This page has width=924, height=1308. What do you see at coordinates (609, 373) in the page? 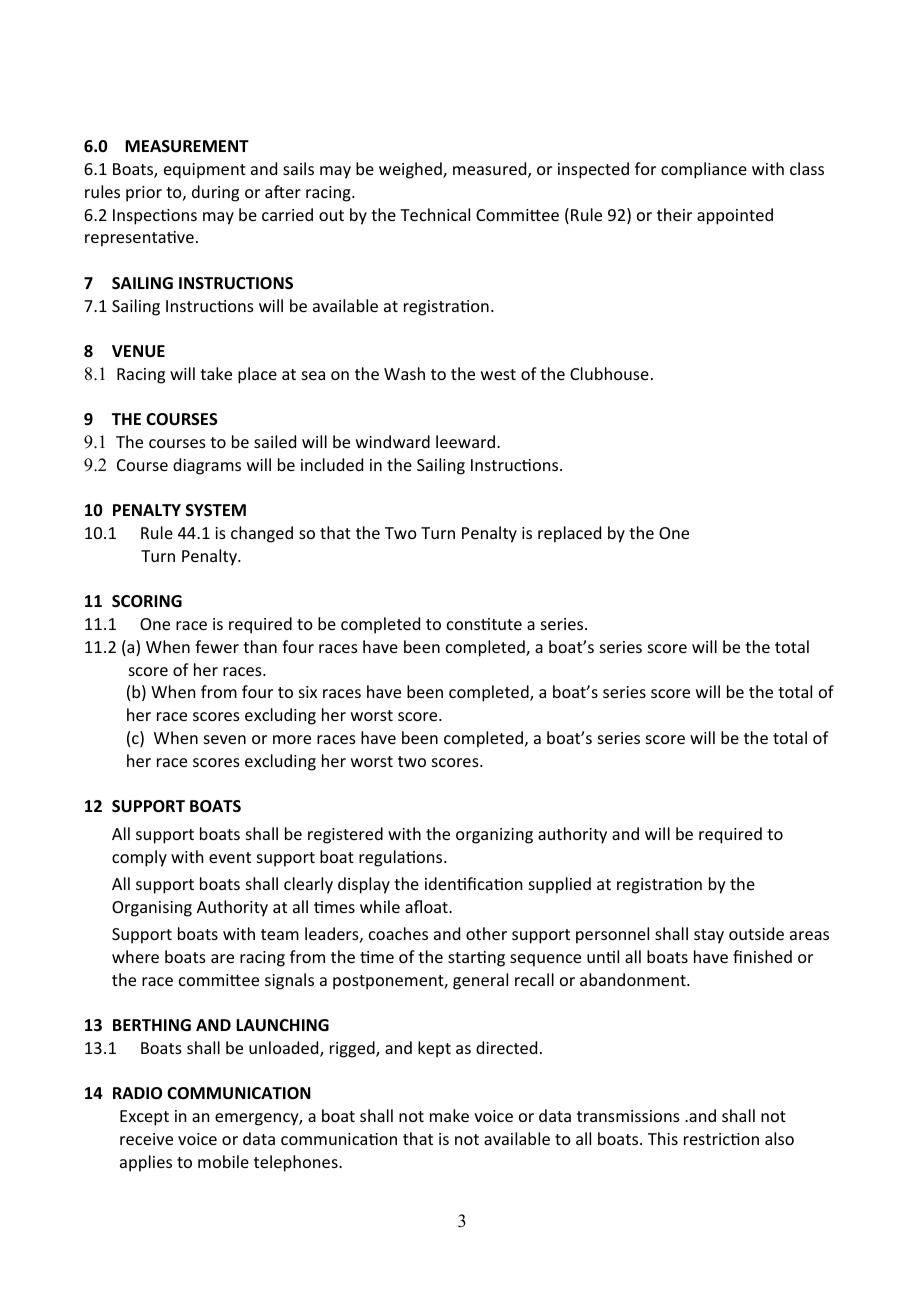
I see `Clubhouse` at bounding box center [609, 373].
